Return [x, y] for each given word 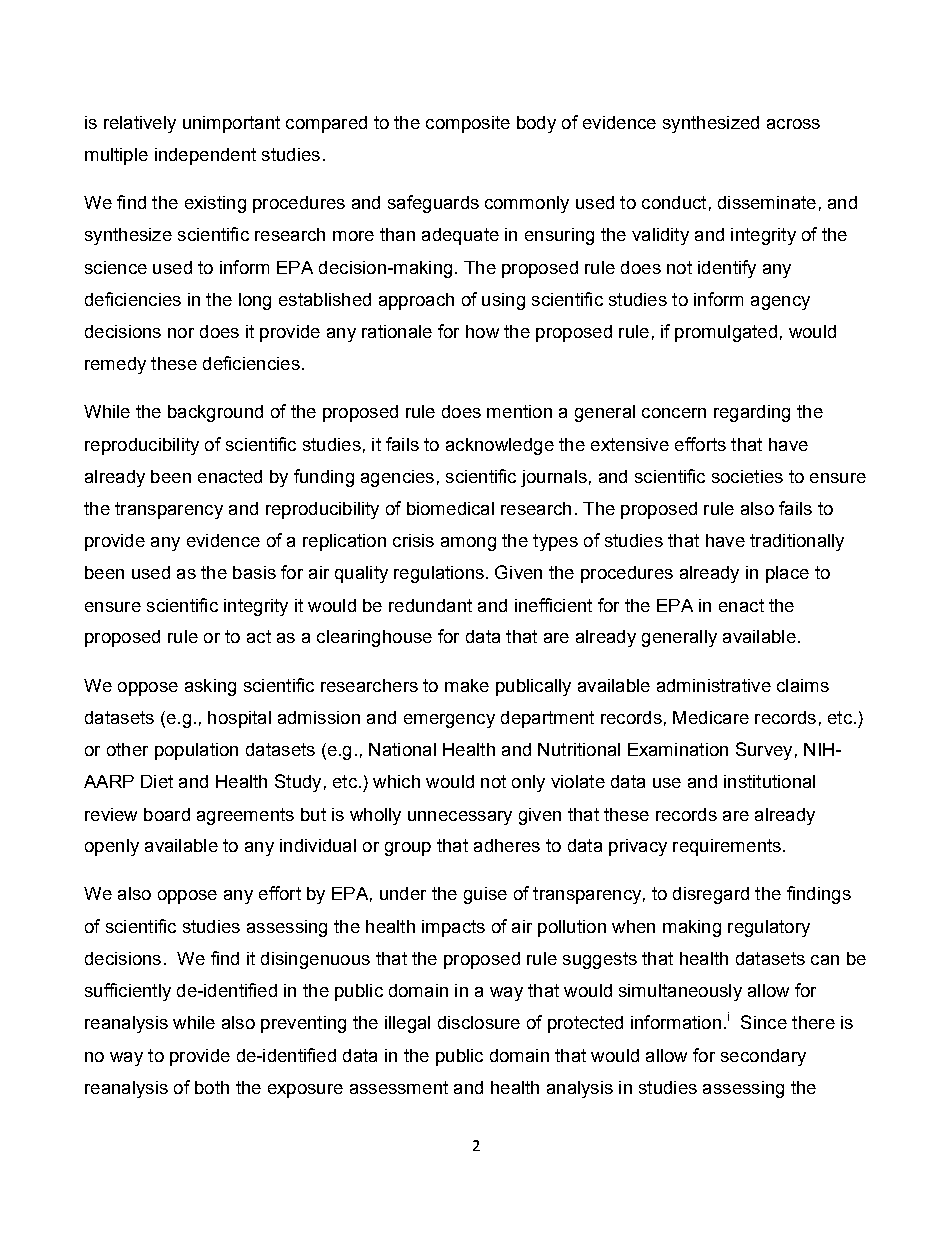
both [212, 1087]
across [793, 124]
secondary [763, 1057]
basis [254, 572]
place [787, 574]
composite [468, 124]
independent [205, 156]
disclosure [479, 1022]
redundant [430, 605]
